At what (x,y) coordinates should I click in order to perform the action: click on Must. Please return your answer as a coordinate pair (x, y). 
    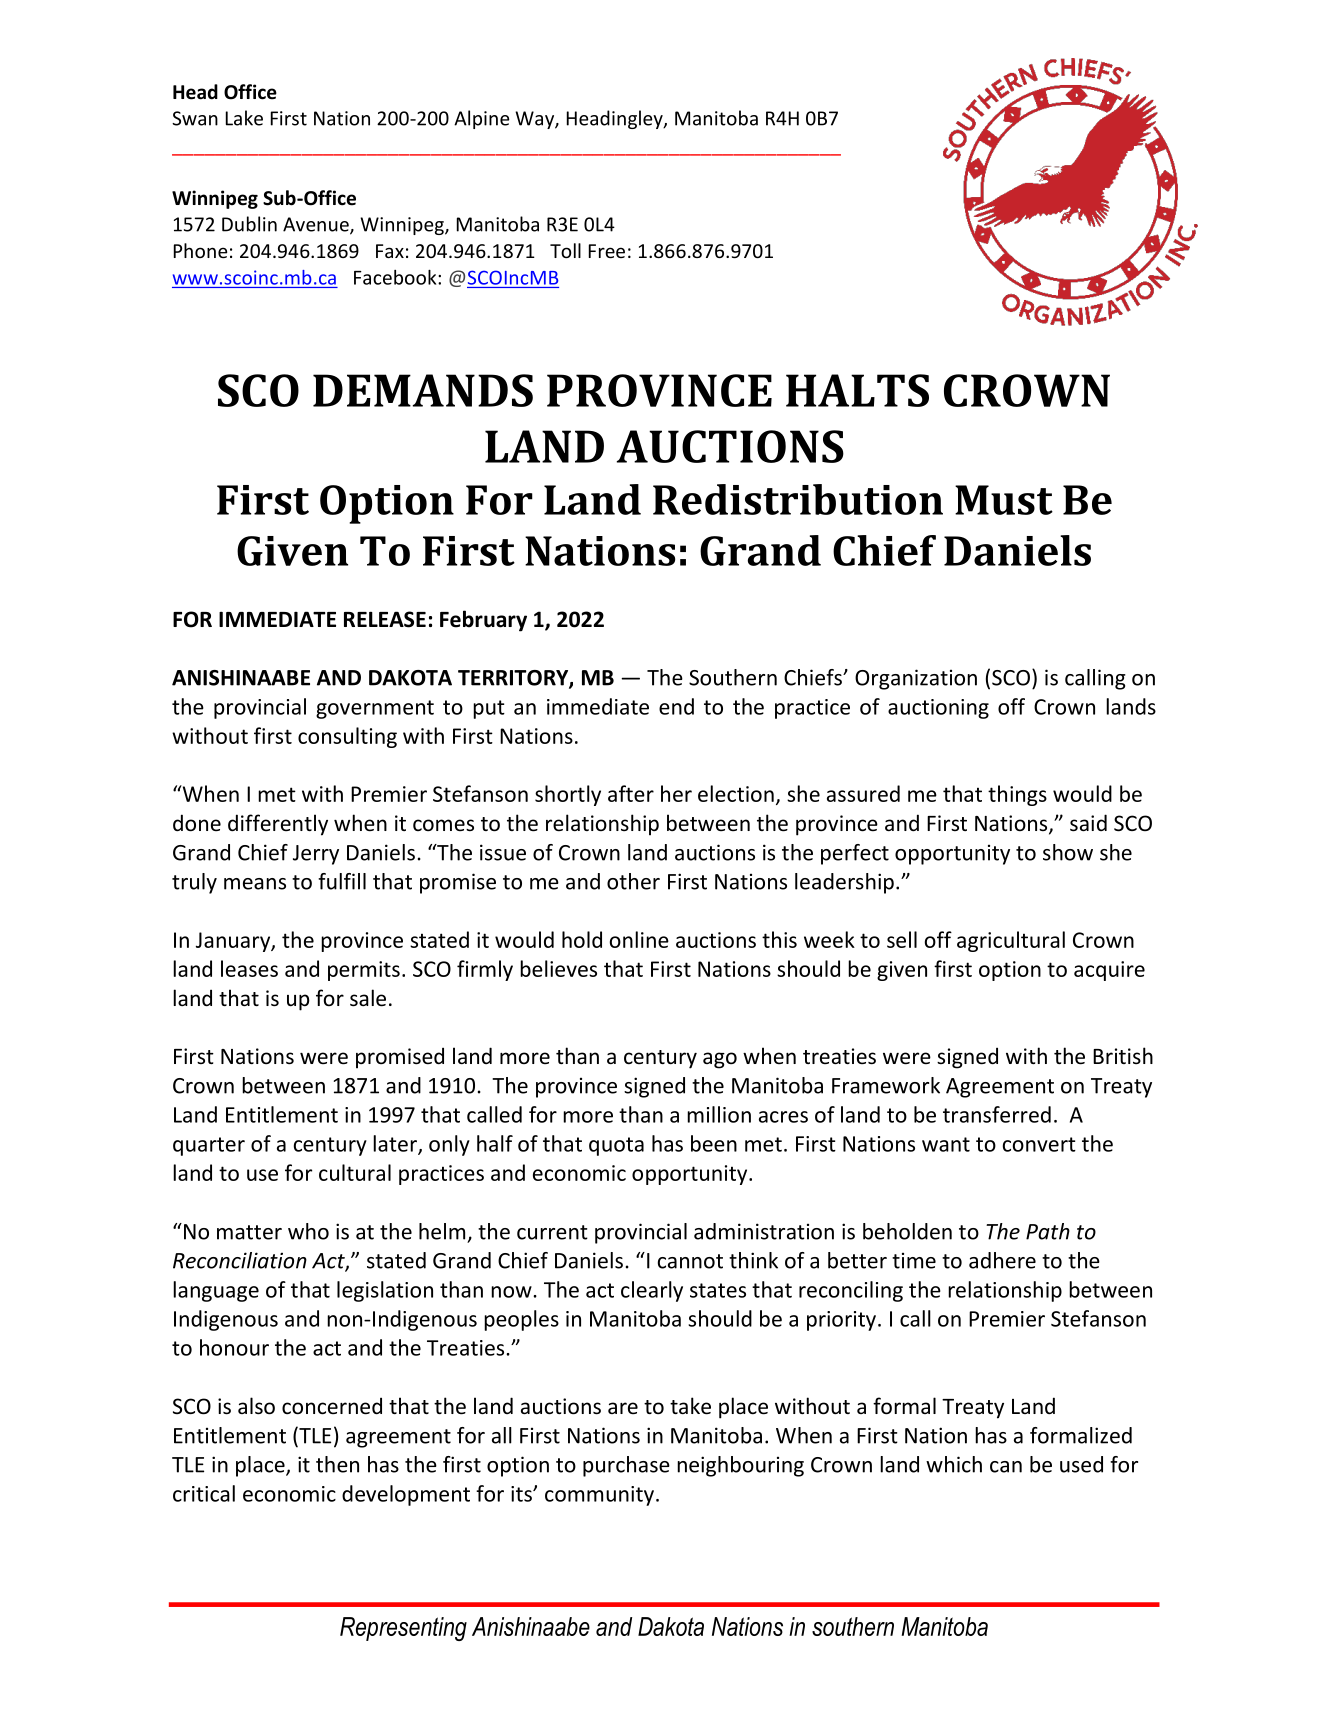
    Looking at the image, I should click on (1004, 500).
